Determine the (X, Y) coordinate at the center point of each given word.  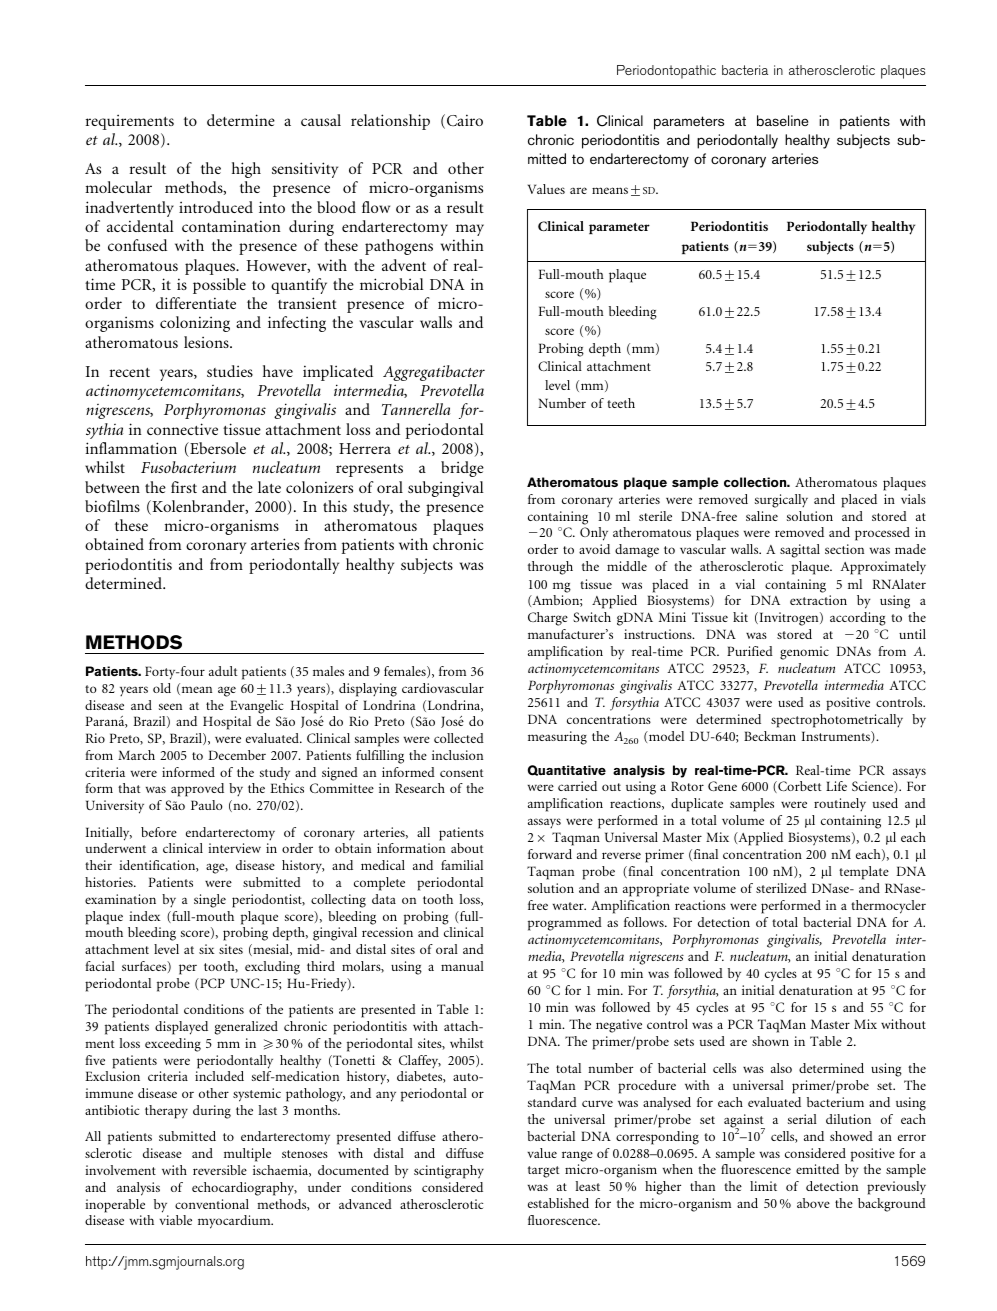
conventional (212, 1204)
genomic (804, 653)
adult (223, 671)
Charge (548, 619)
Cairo (465, 120)
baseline (782, 120)
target (544, 1172)
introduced (216, 207)
